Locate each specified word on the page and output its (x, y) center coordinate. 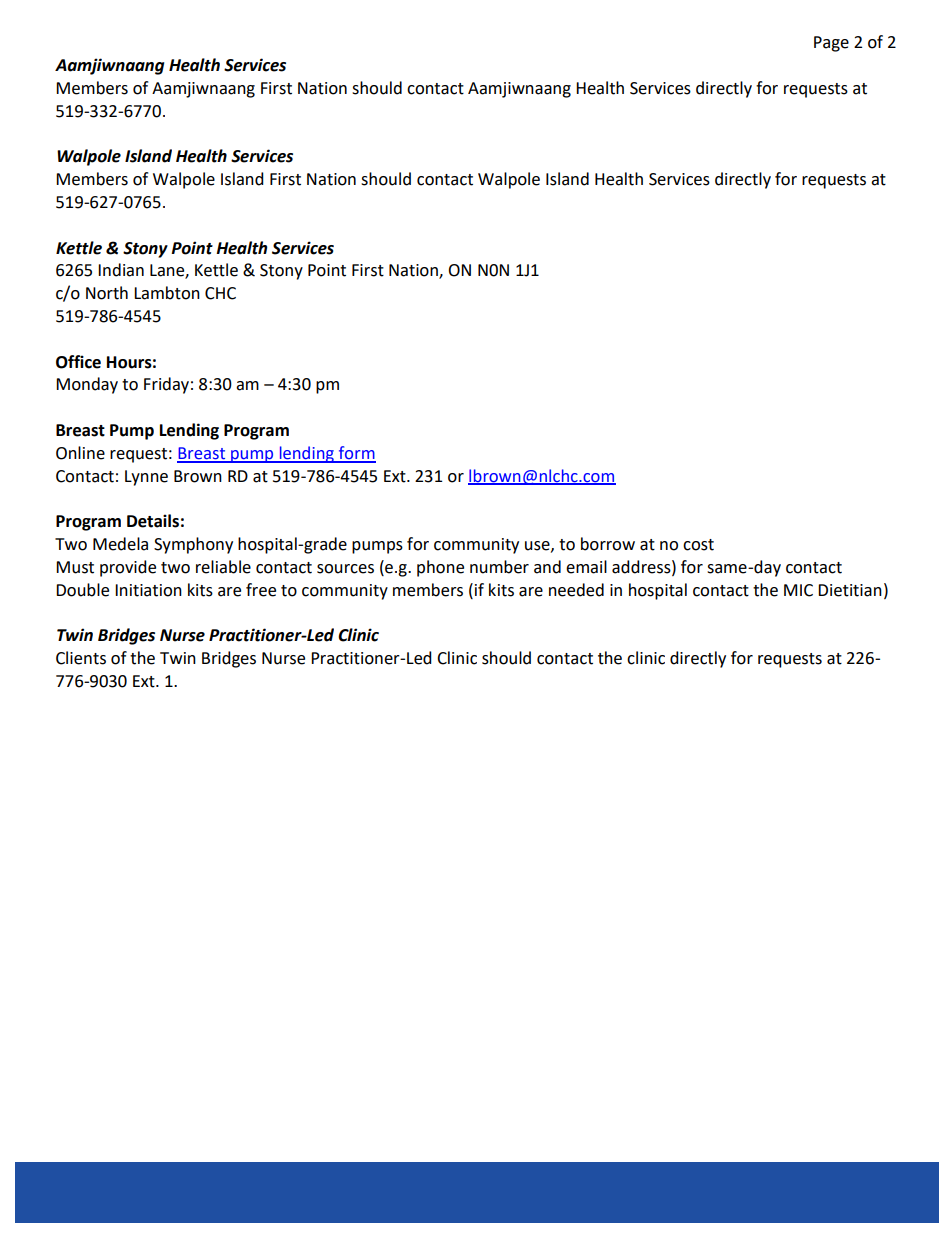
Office (78, 362)
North (107, 293)
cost (698, 545)
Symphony (193, 545)
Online (80, 453)
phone (440, 568)
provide (128, 568)
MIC (798, 590)
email (586, 567)
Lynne (146, 478)
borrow (608, 544)
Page (831, 44)
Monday (87, 385)
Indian (121, 270)
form (356, 454)
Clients (81, 658)
